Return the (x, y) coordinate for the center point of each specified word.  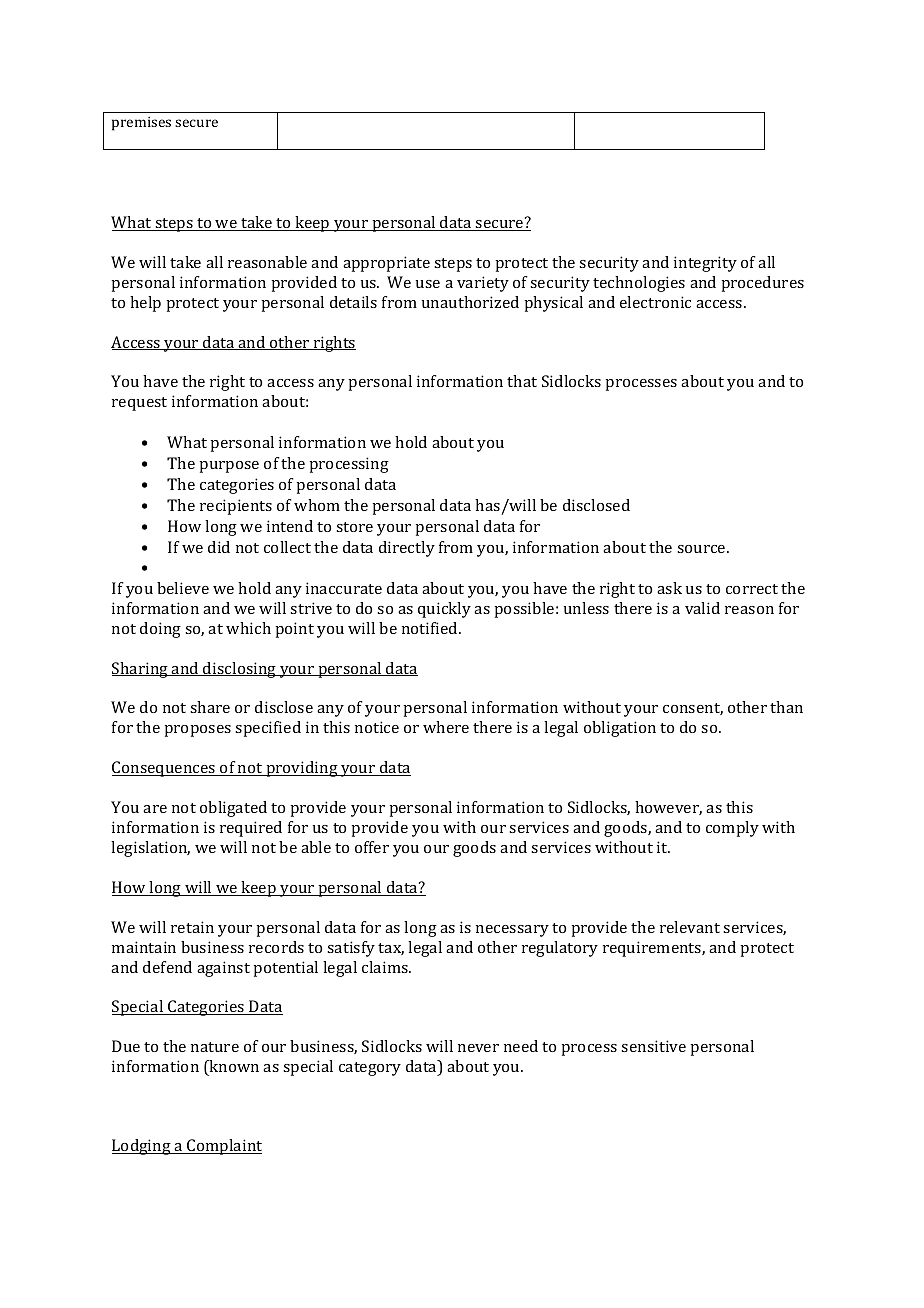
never (478, 1048)
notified (431, 628)
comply (732, 829)
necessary (512, 931)
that (522, 381)
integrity (705, 264)
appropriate (386, 264)
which (248, 628)
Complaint (223, 1147)
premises (141, 124)
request (139, 404)
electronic (655, 302)
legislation (150, 849)
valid (702, 608)
